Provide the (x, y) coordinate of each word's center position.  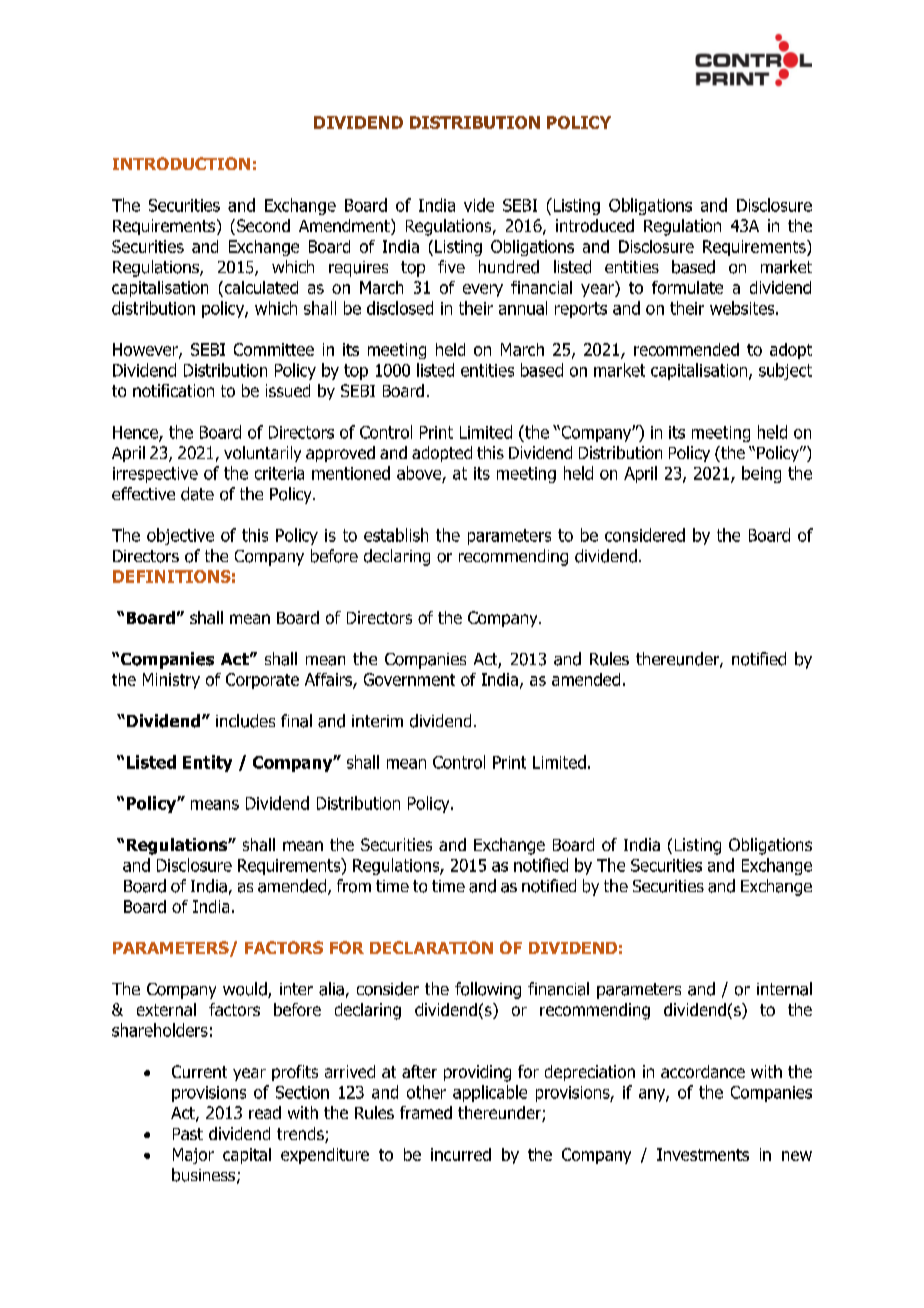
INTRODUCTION (181, 163)
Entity (207, 763)
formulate (687, 287)
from (354, 886)
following (488, 990)
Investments (703, 1154)
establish (396, 535)
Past (188, 1134)
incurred (461, 1154)
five (451, 266)
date (197, 494)
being (761, 474)
